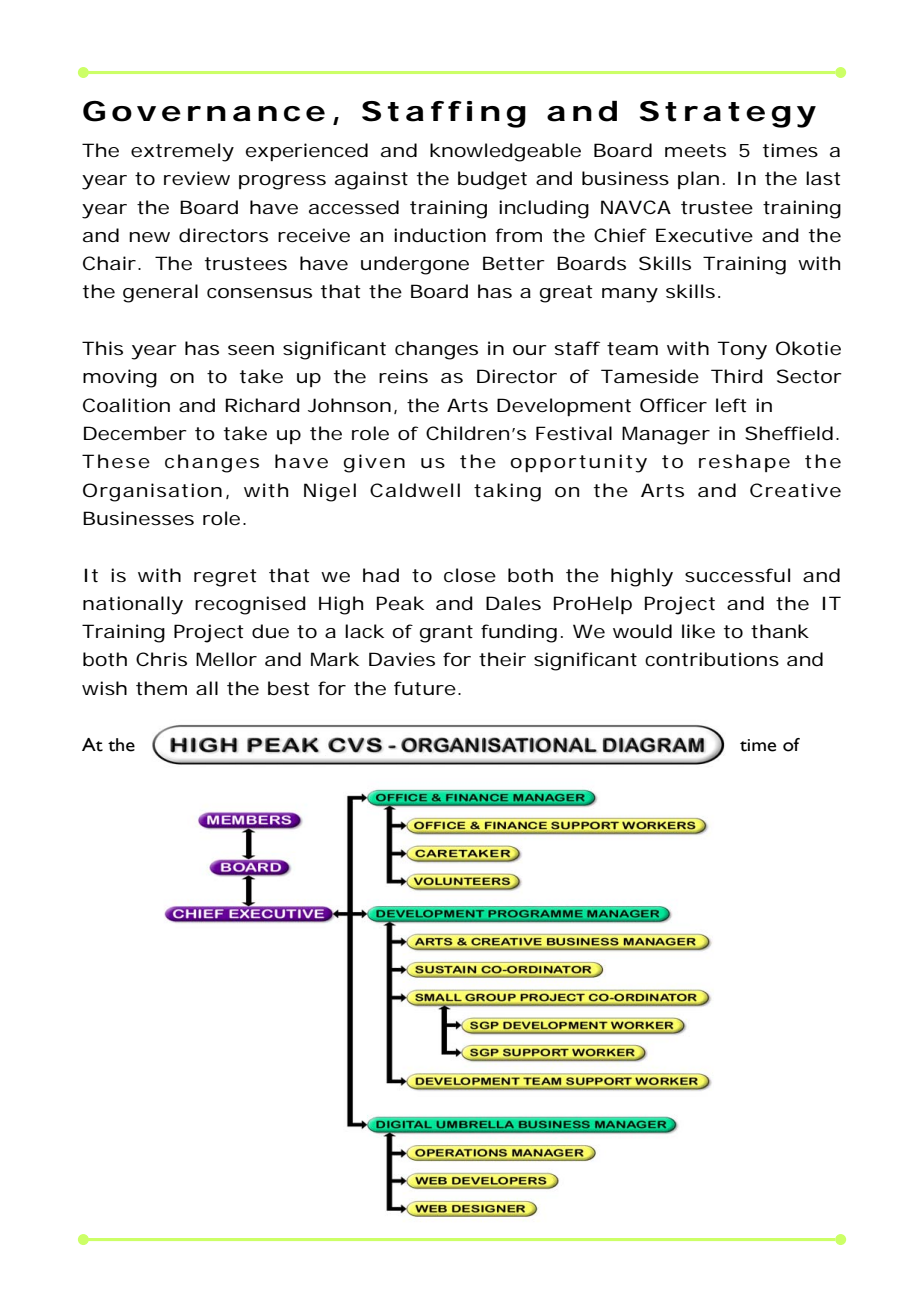 The image size is (924, 1308). What do you see at coordinates (161, 659) in the document?
I see `Chris` at bounding box center [161, 659].
